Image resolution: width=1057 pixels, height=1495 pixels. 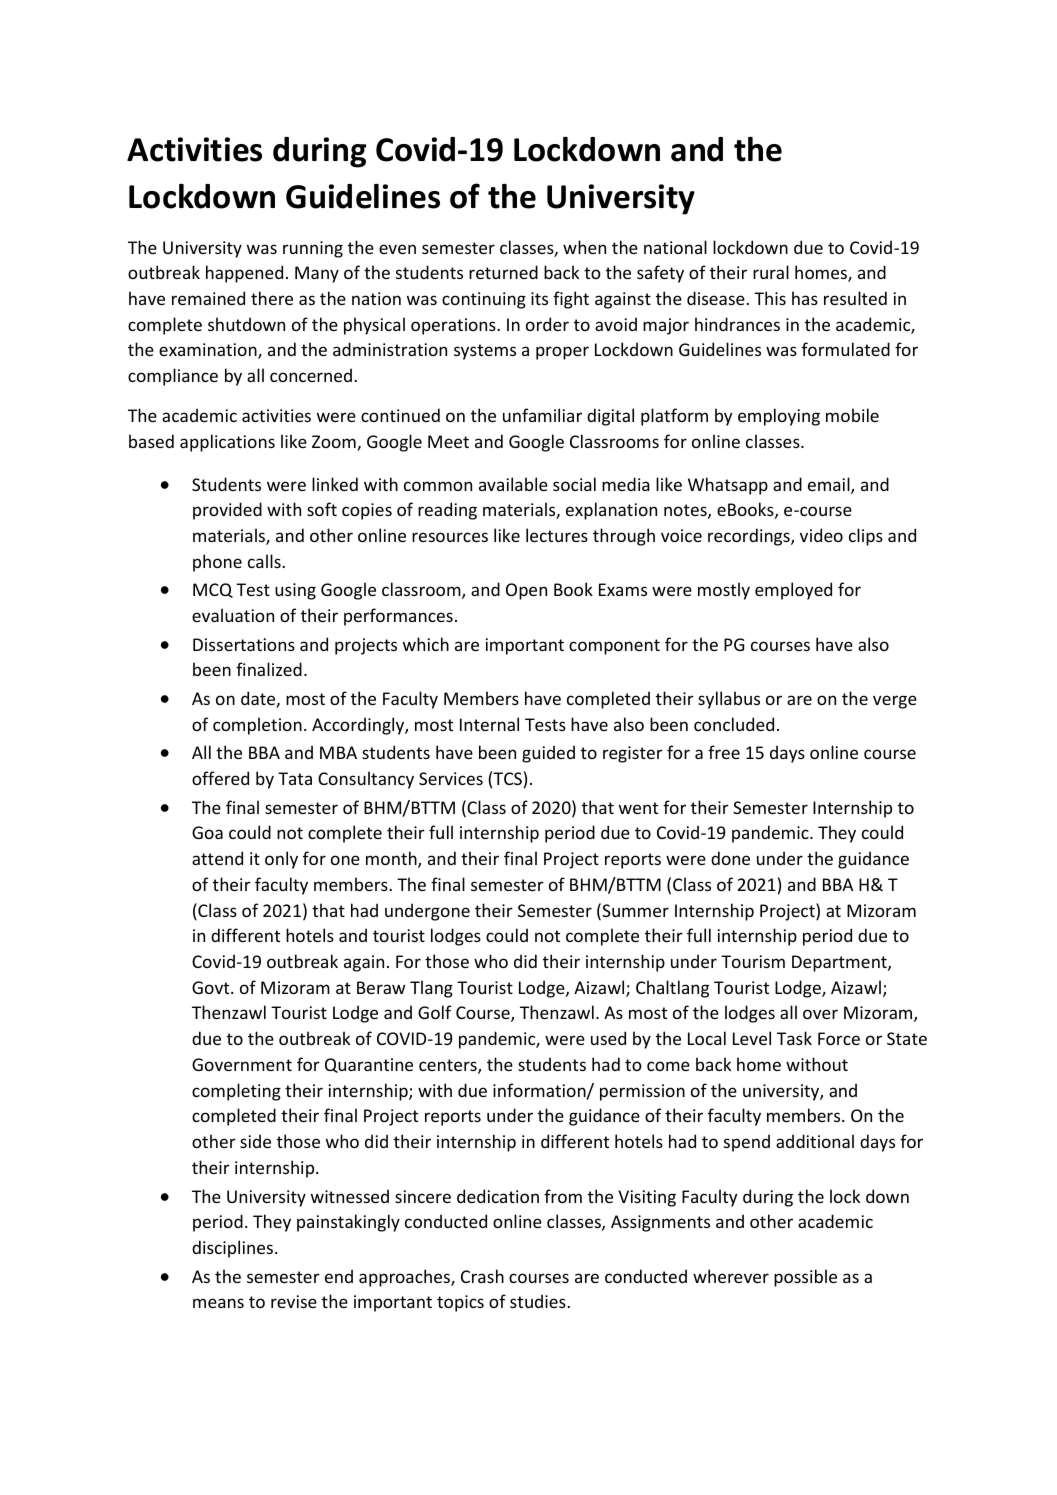 I want to click on happened, so click(x=244, y=274).
